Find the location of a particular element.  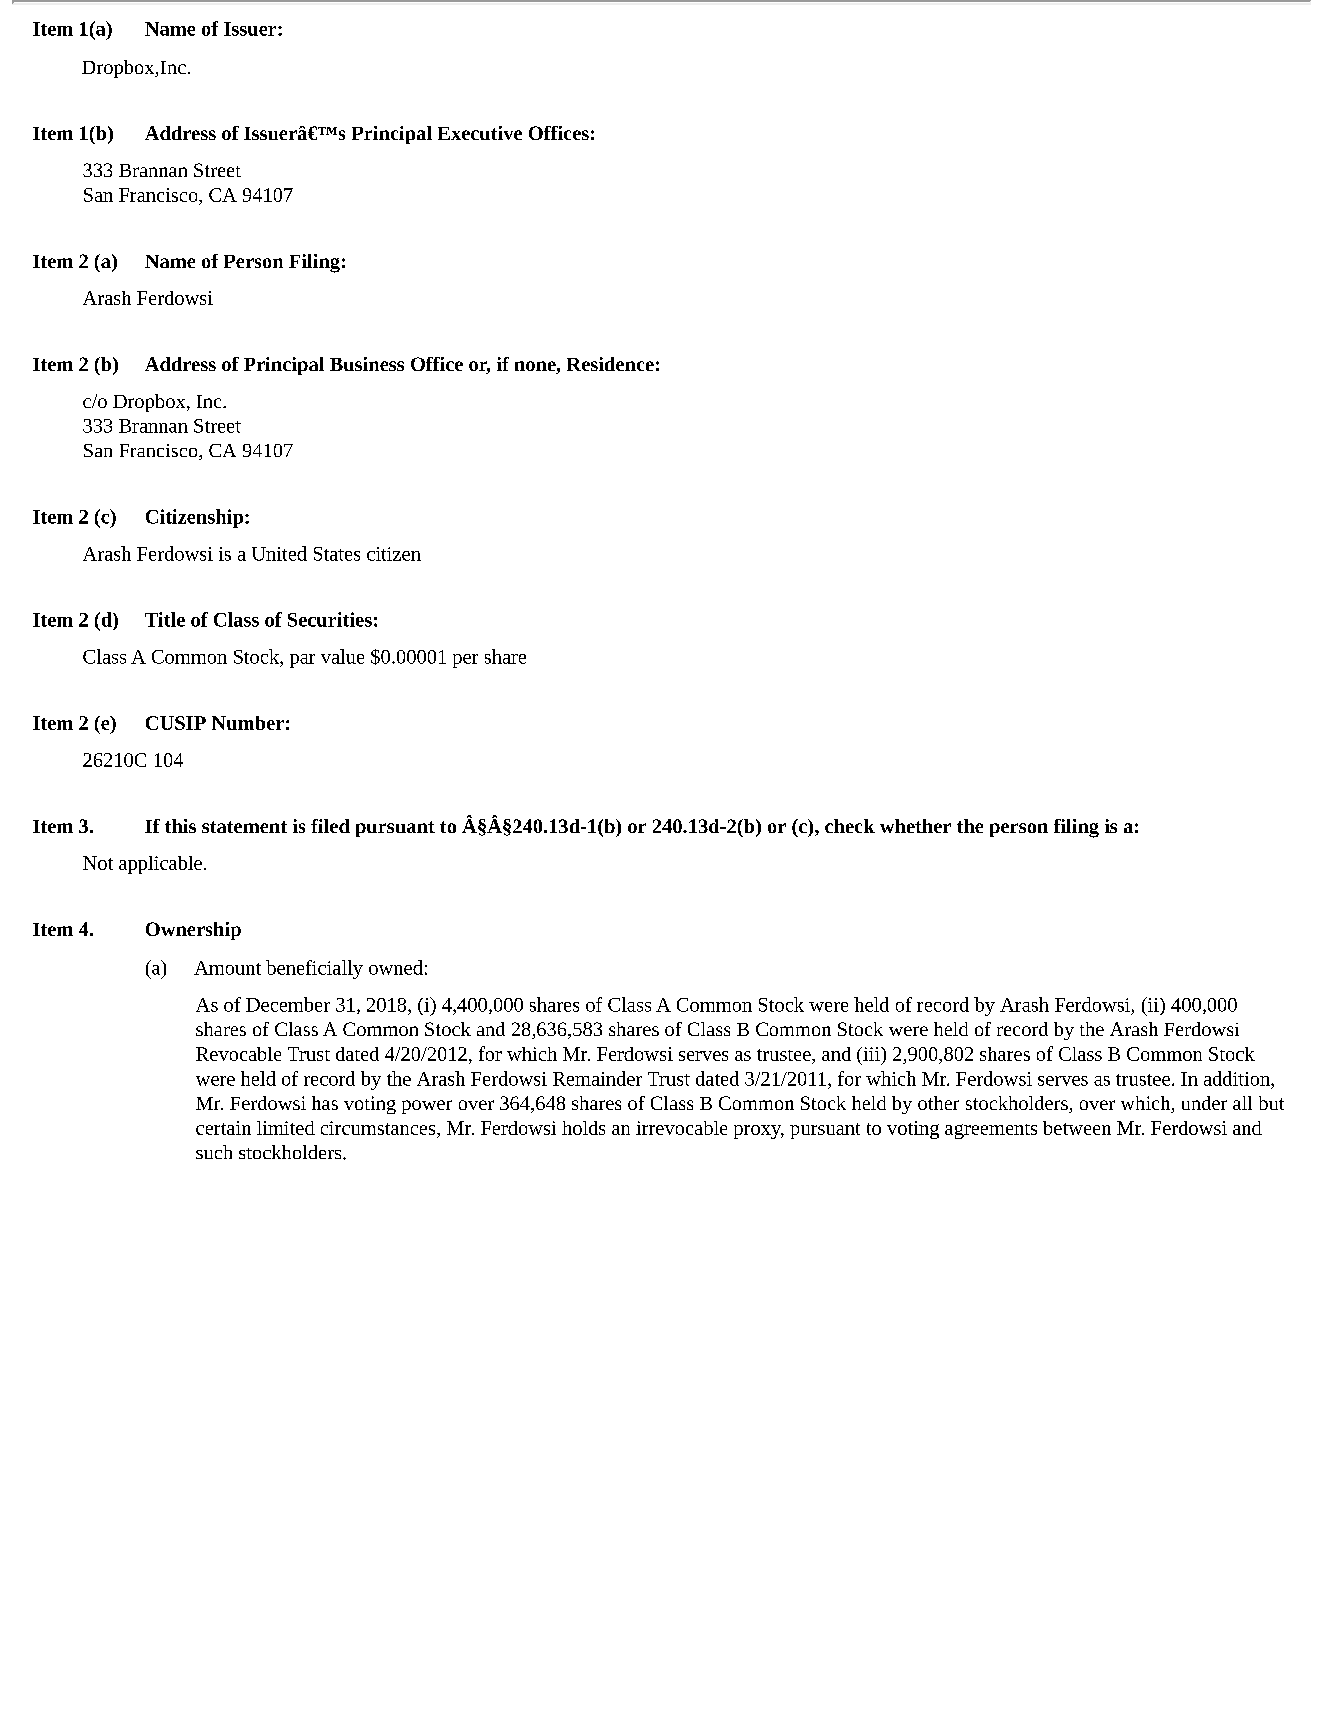

value is located at coordinates (342, 656).
